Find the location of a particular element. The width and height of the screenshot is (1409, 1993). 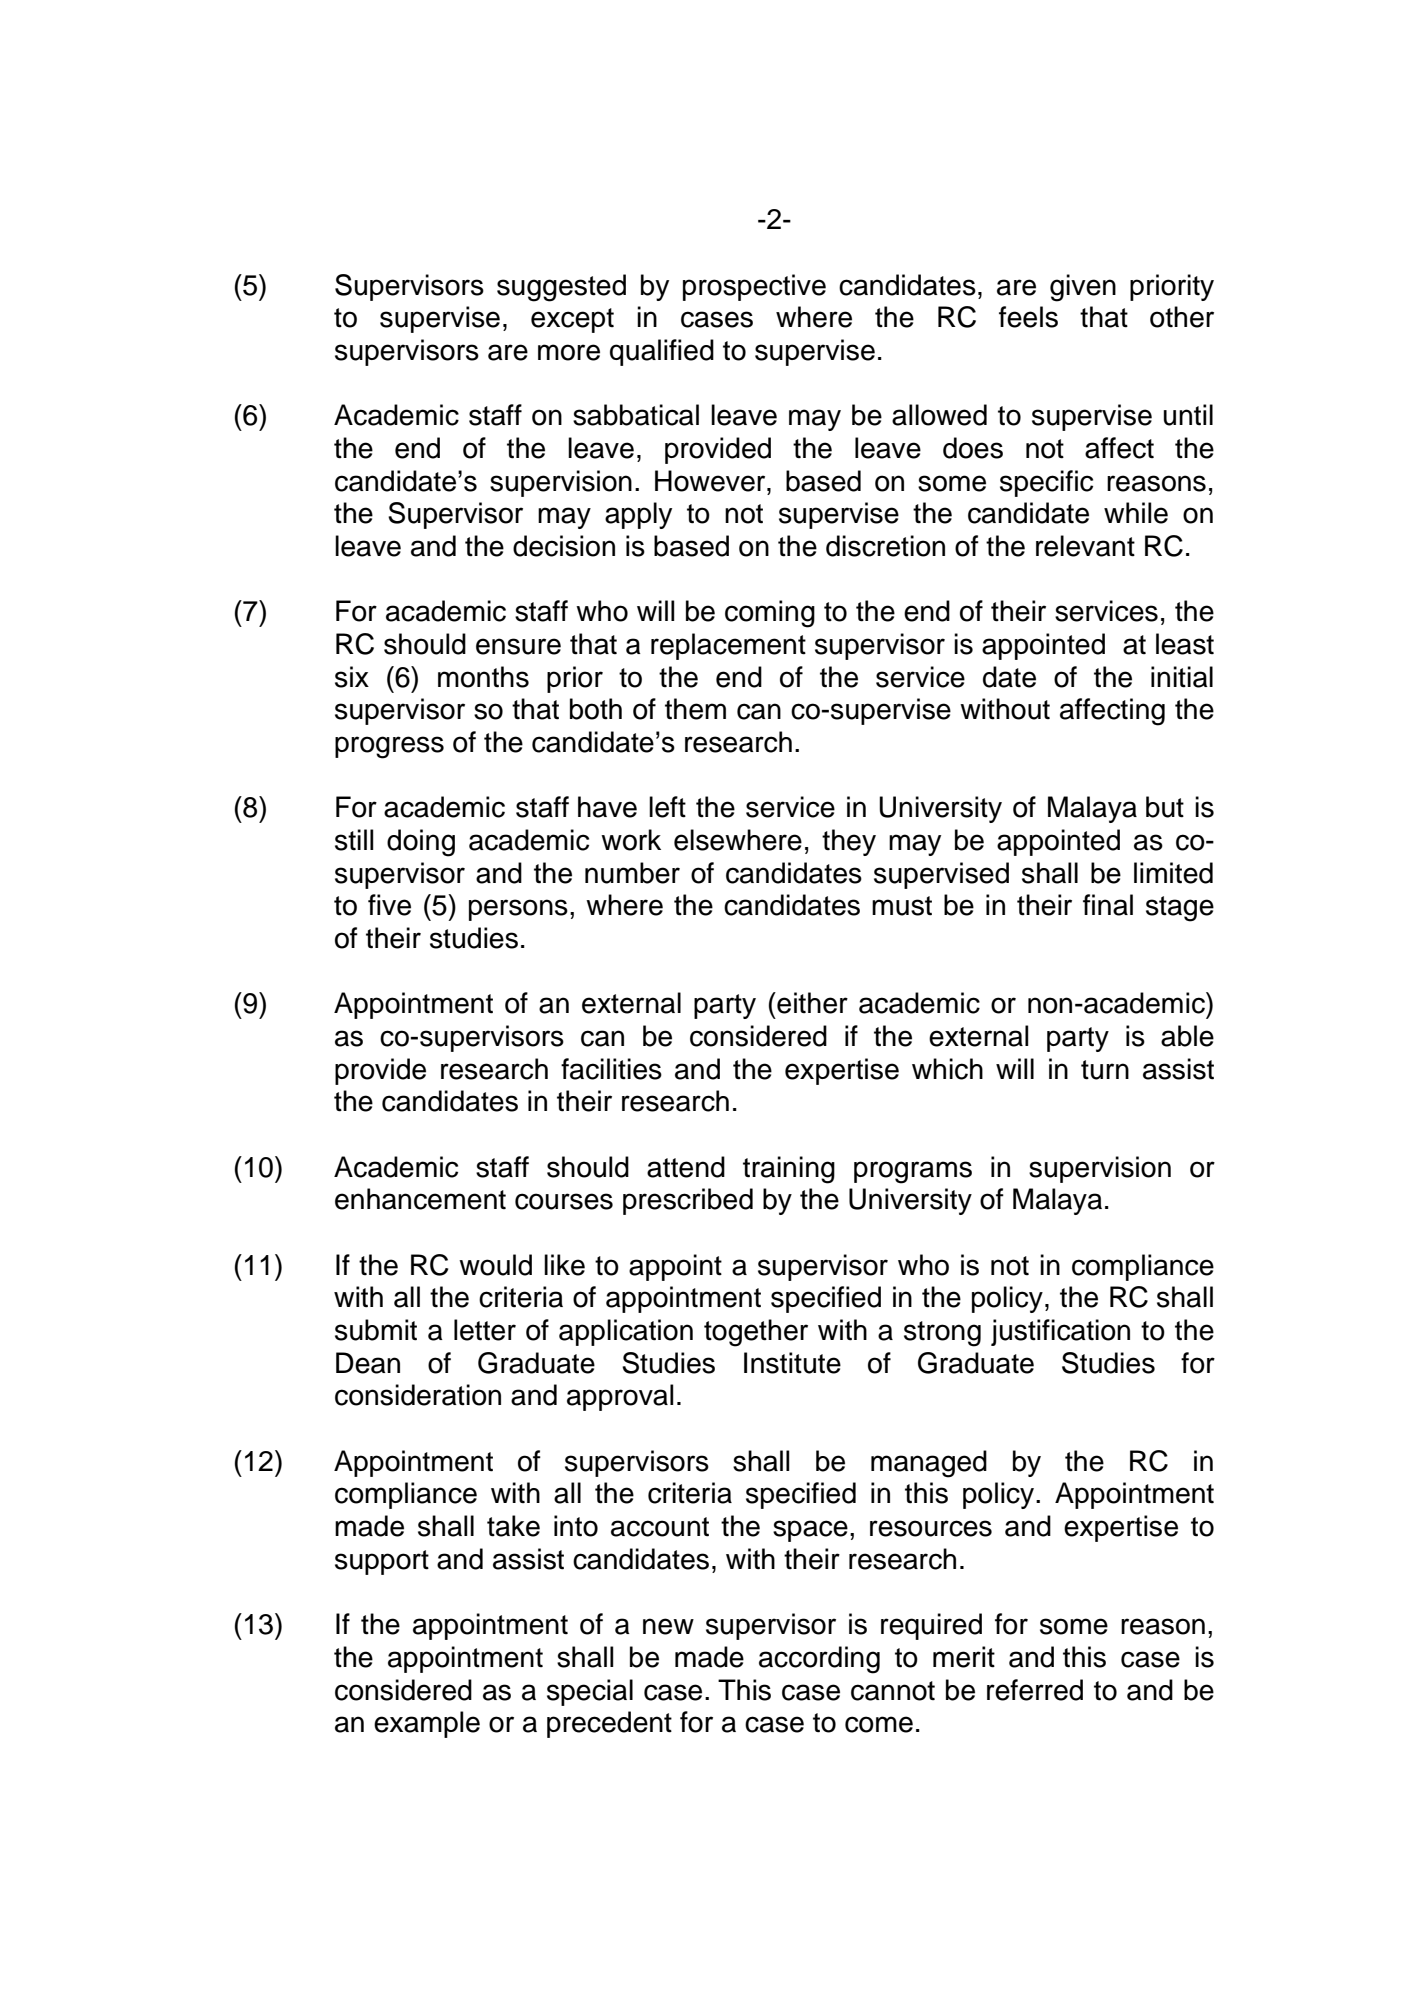

justification is located at coordinates (1060, 1332).
